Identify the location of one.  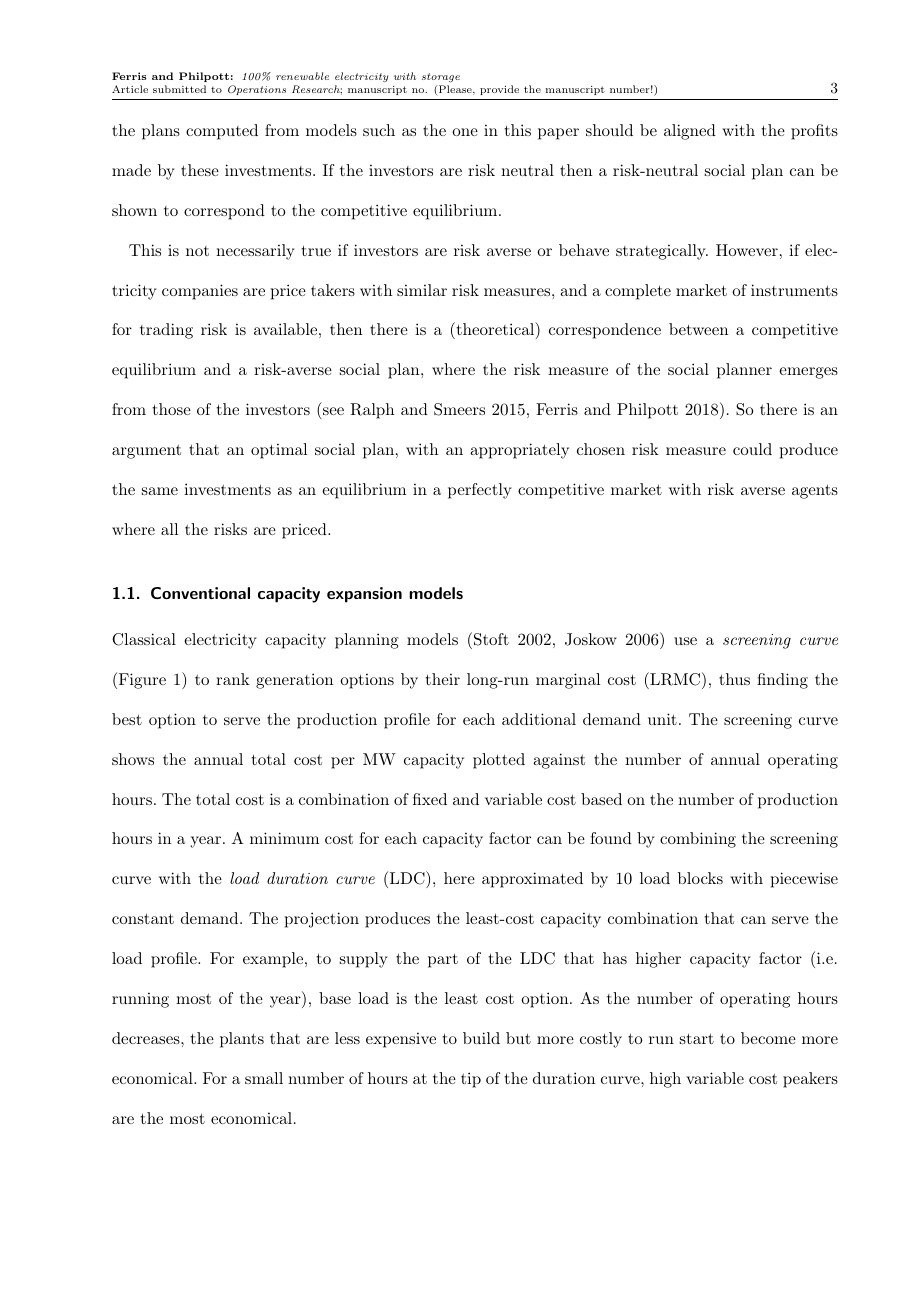
(465, 132).
